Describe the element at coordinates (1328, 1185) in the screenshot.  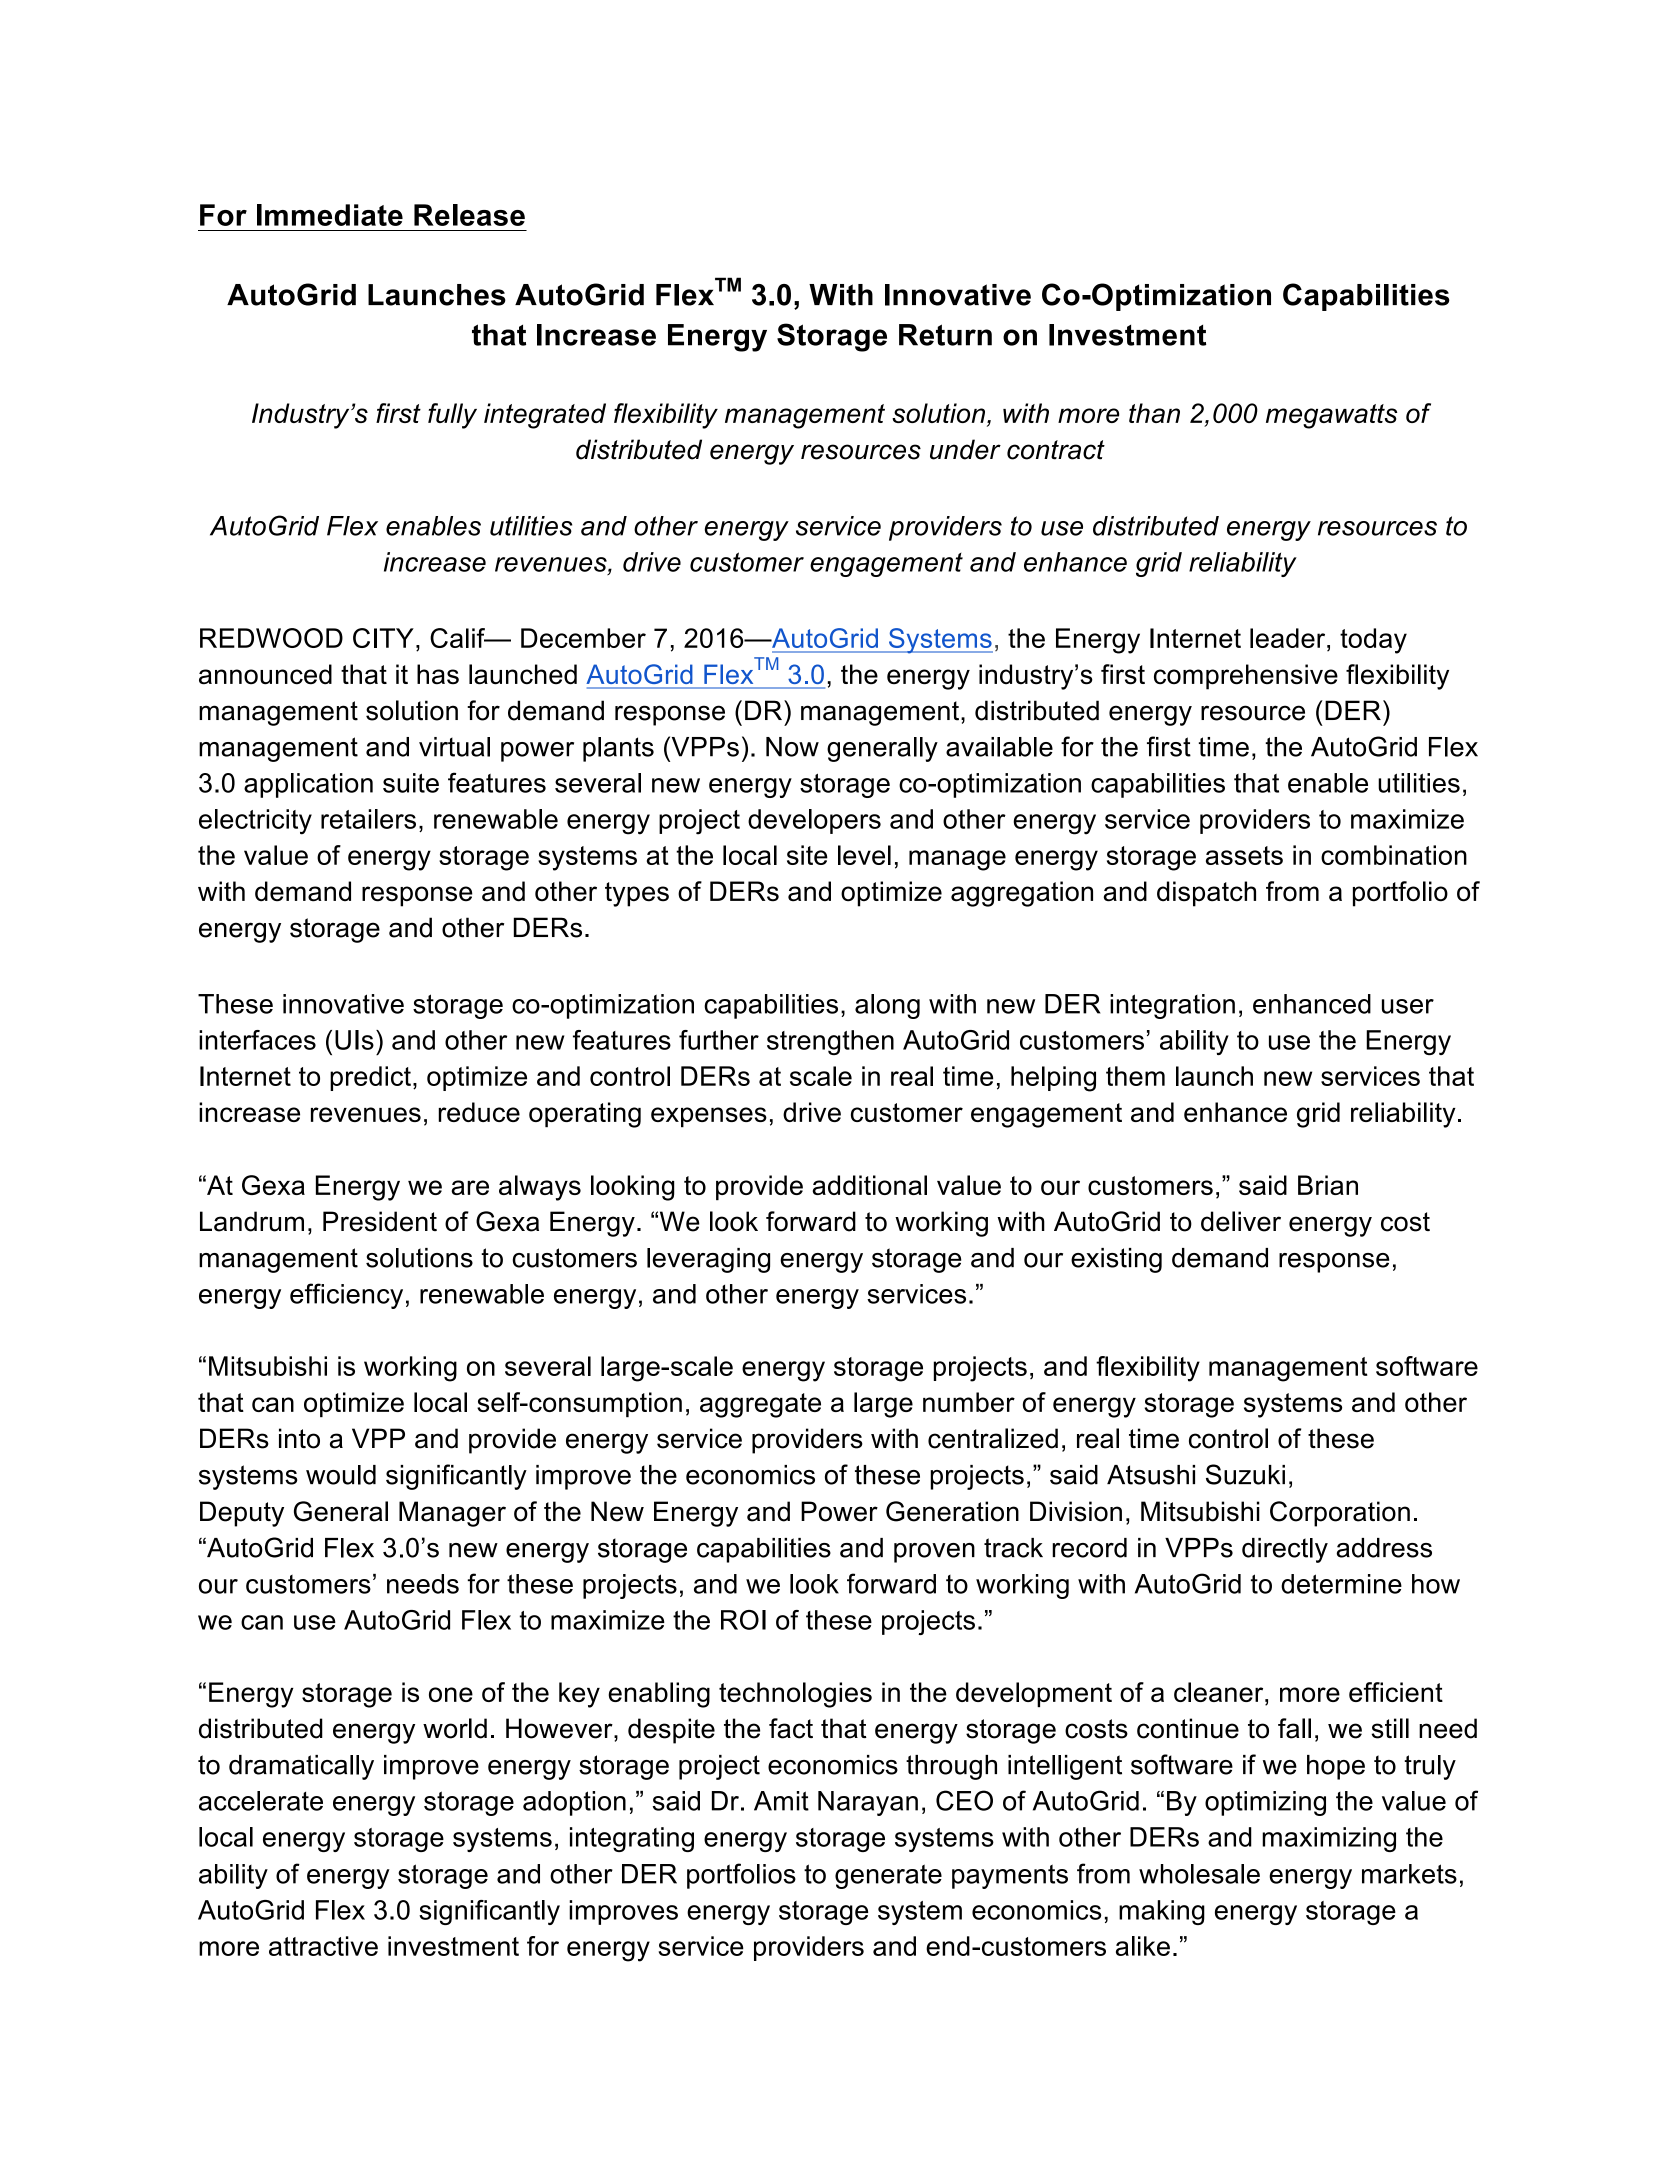
I see `Brian` at that location.
